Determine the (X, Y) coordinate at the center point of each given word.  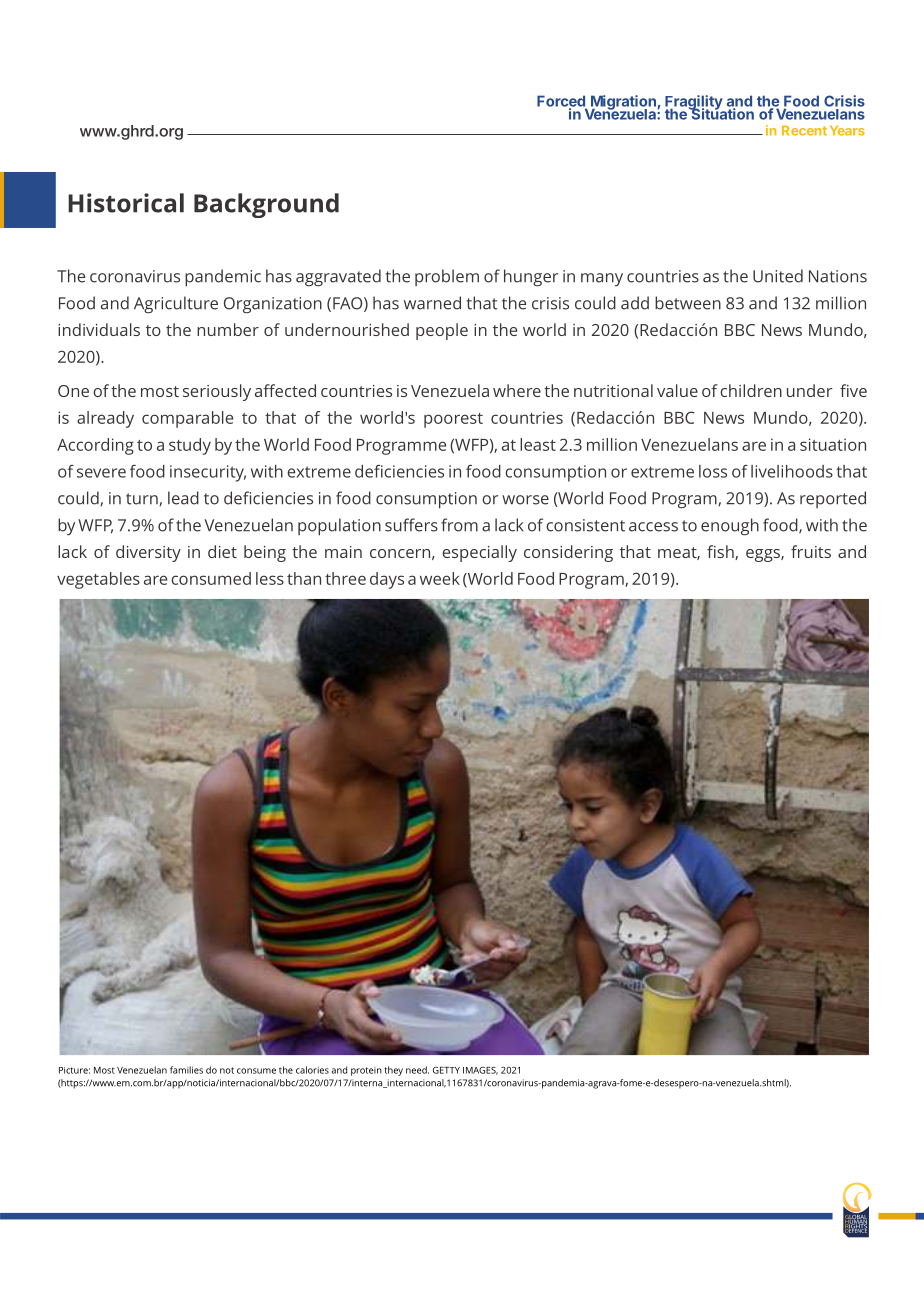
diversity (148, 553)
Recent (804, 130)
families (186, 1070)
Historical (126, 203)
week (440, 578)
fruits (811, 551)
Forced (562, 102)
